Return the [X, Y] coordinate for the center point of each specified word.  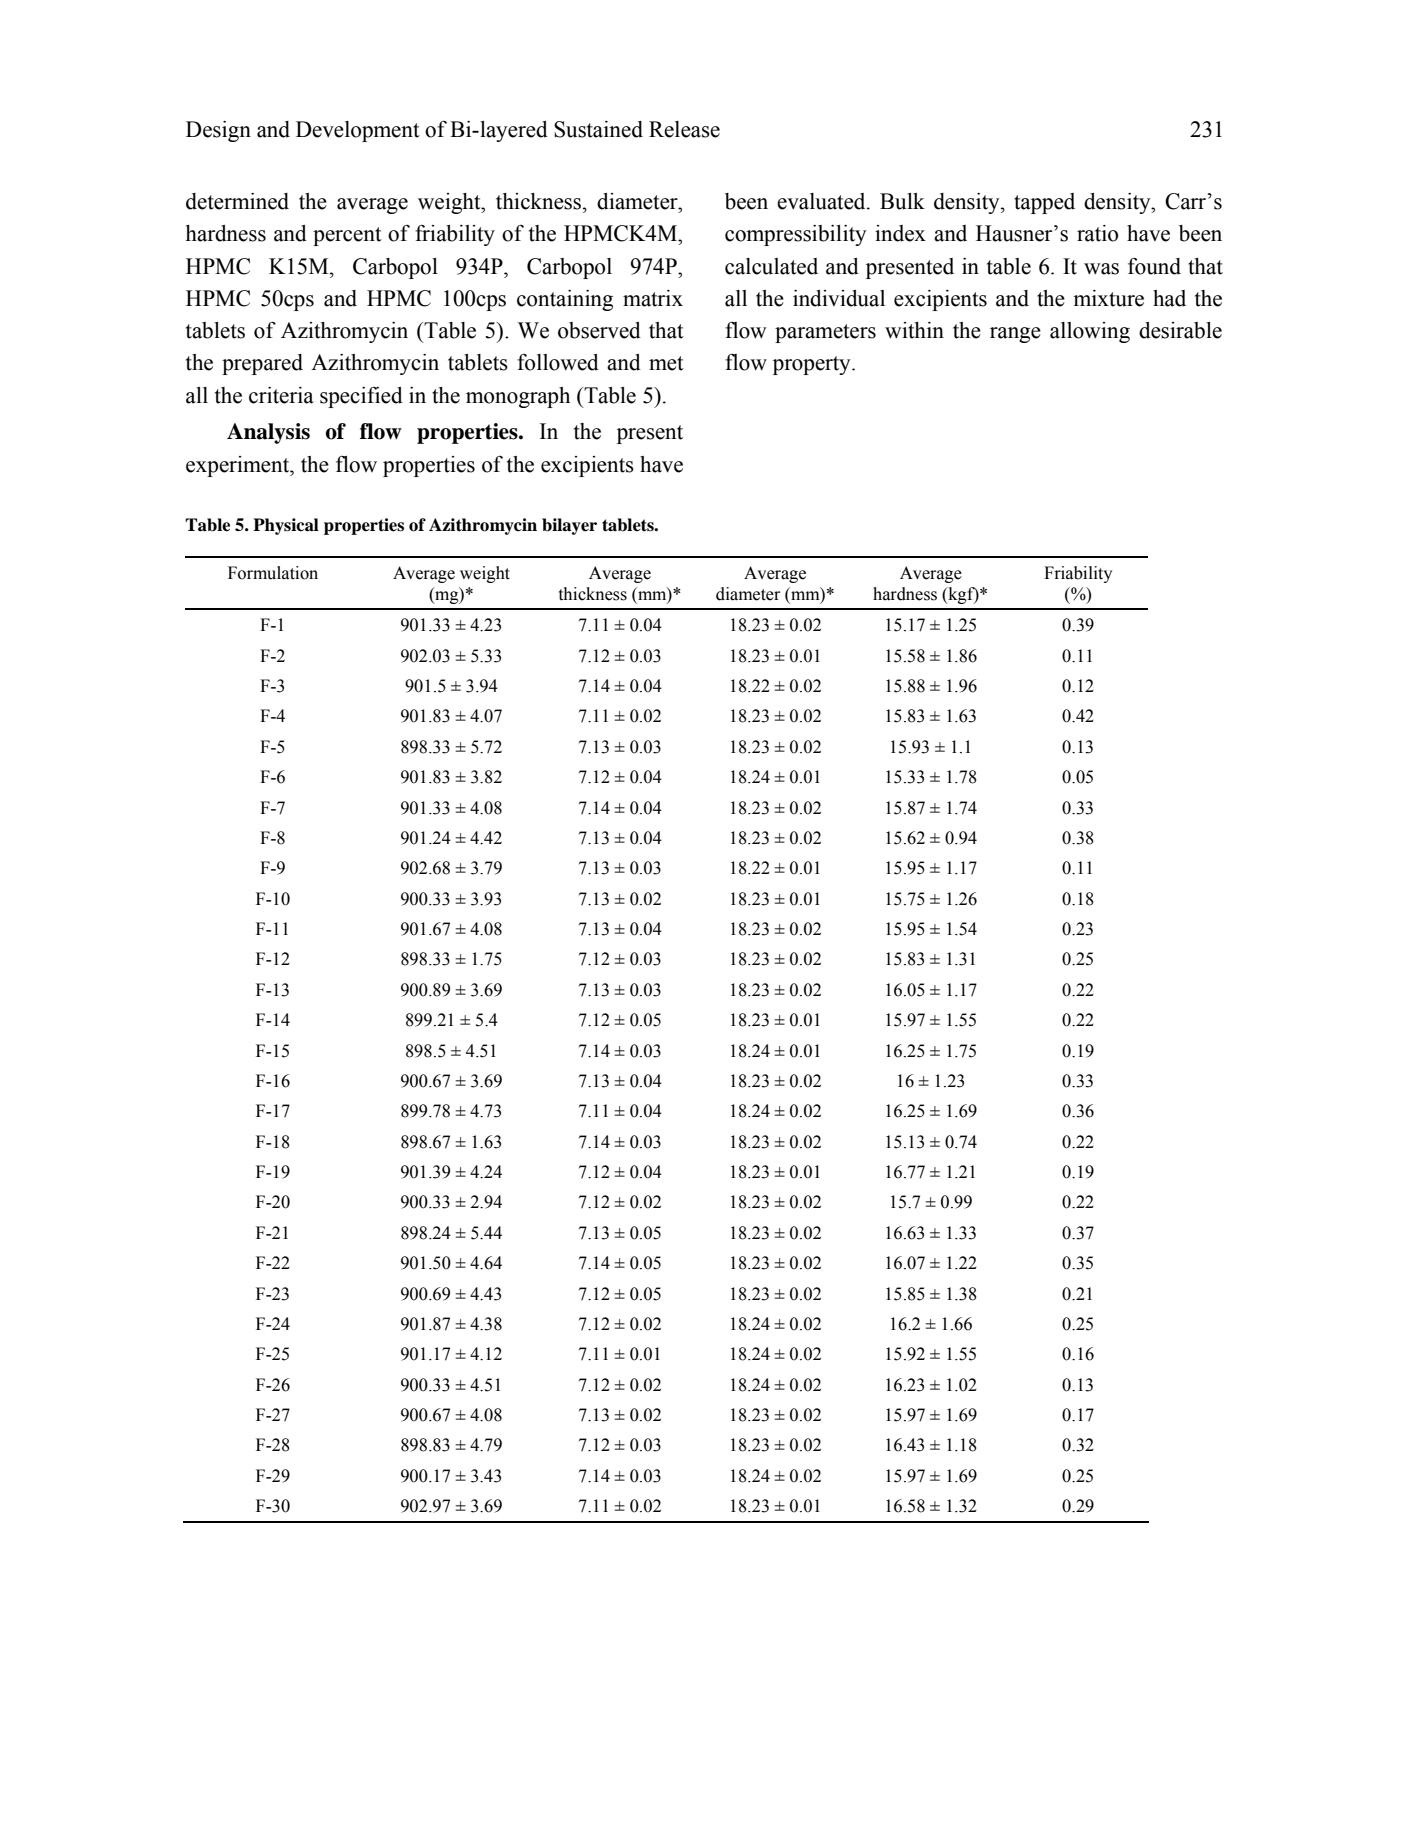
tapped [1044, 203]
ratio [1097, 233]
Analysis [268, 433]
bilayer [569, 526]
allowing [1090, 332]
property [813, 365]
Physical [286, 526]
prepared [262, 364]
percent [347, 236]
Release [684, 129]
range [1015, 335]
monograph [518, 397]
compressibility [796, 235]
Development [358, 131]
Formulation [273, 573]
